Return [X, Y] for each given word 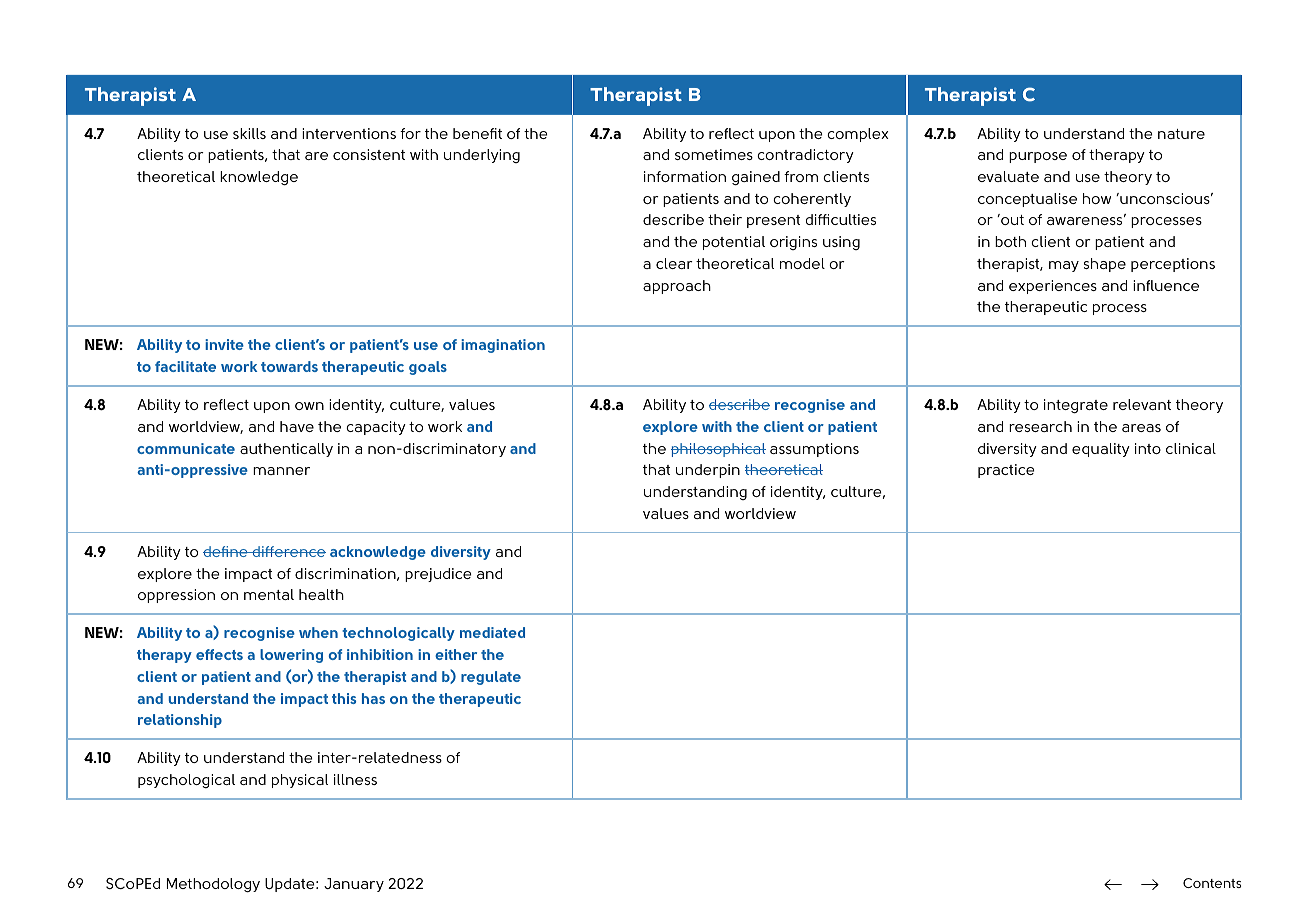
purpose [1038, 157]
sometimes [714, 154]
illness [355, 779]
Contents [1212, 883]
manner [281, 471]
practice [1006, 471]
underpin [708, 471]
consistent [369, 154]
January [354, 885]
